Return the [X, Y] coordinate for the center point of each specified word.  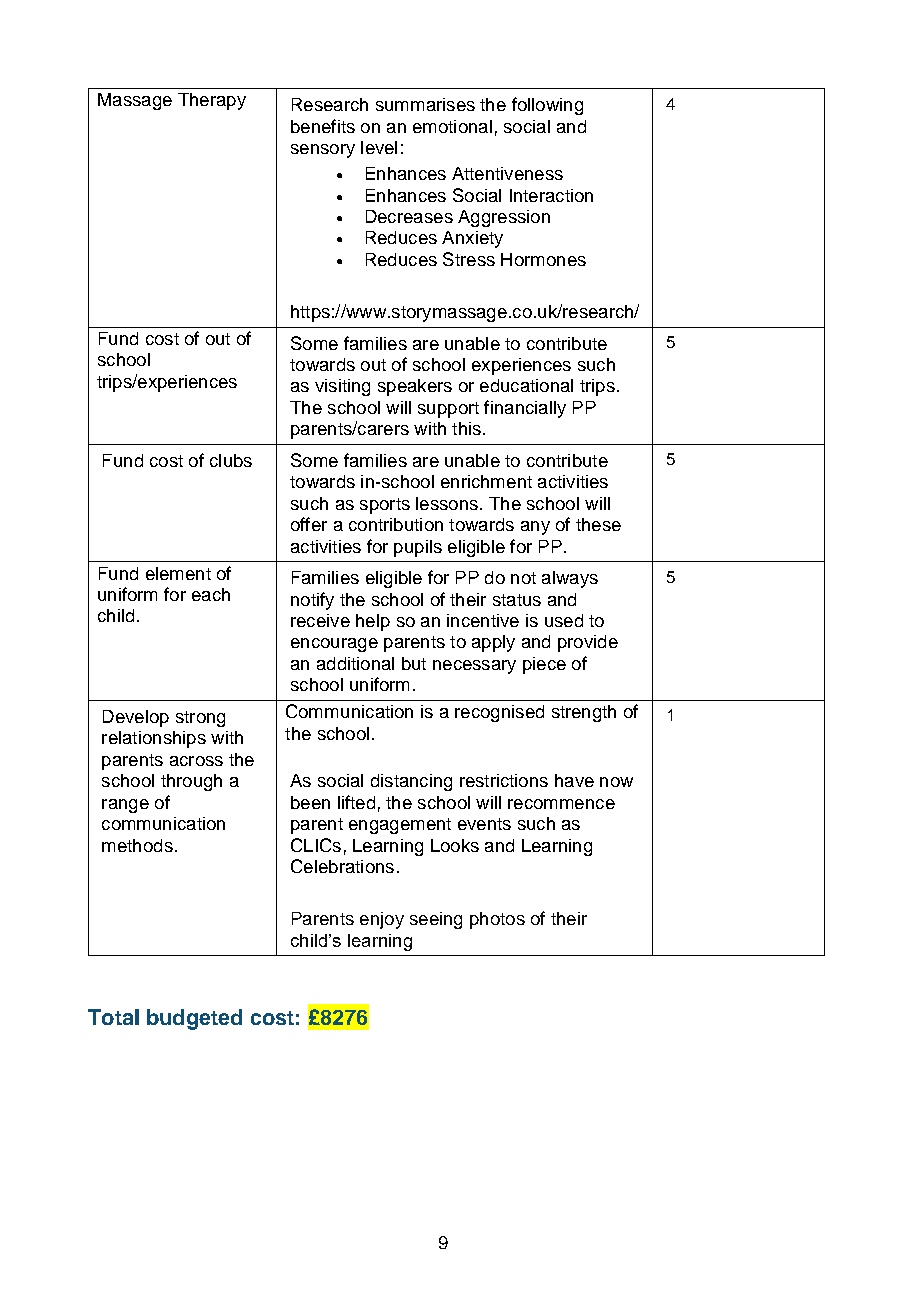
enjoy [382, 920]
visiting [342, 387]
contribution [396, 524]
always [570, 579]
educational [526, 385]
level [379, 147]
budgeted [194, 1019]
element [178, 573]
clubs [231, 460]
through [191, 782]
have [574, 780]
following [547, 106]
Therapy [212, 101]
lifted [356, 802]
